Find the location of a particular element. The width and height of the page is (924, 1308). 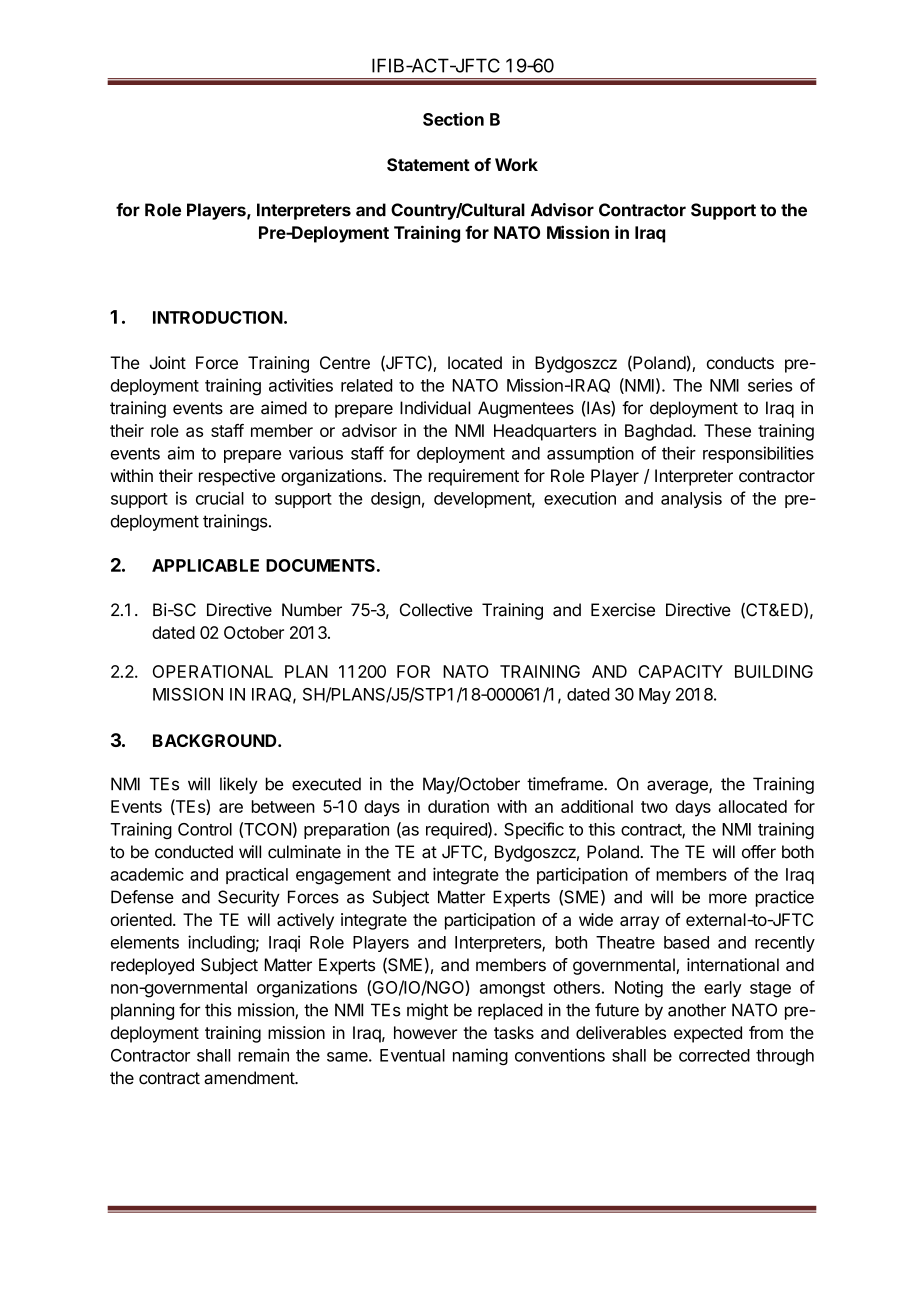

average is located at coordinates (678, 787).
